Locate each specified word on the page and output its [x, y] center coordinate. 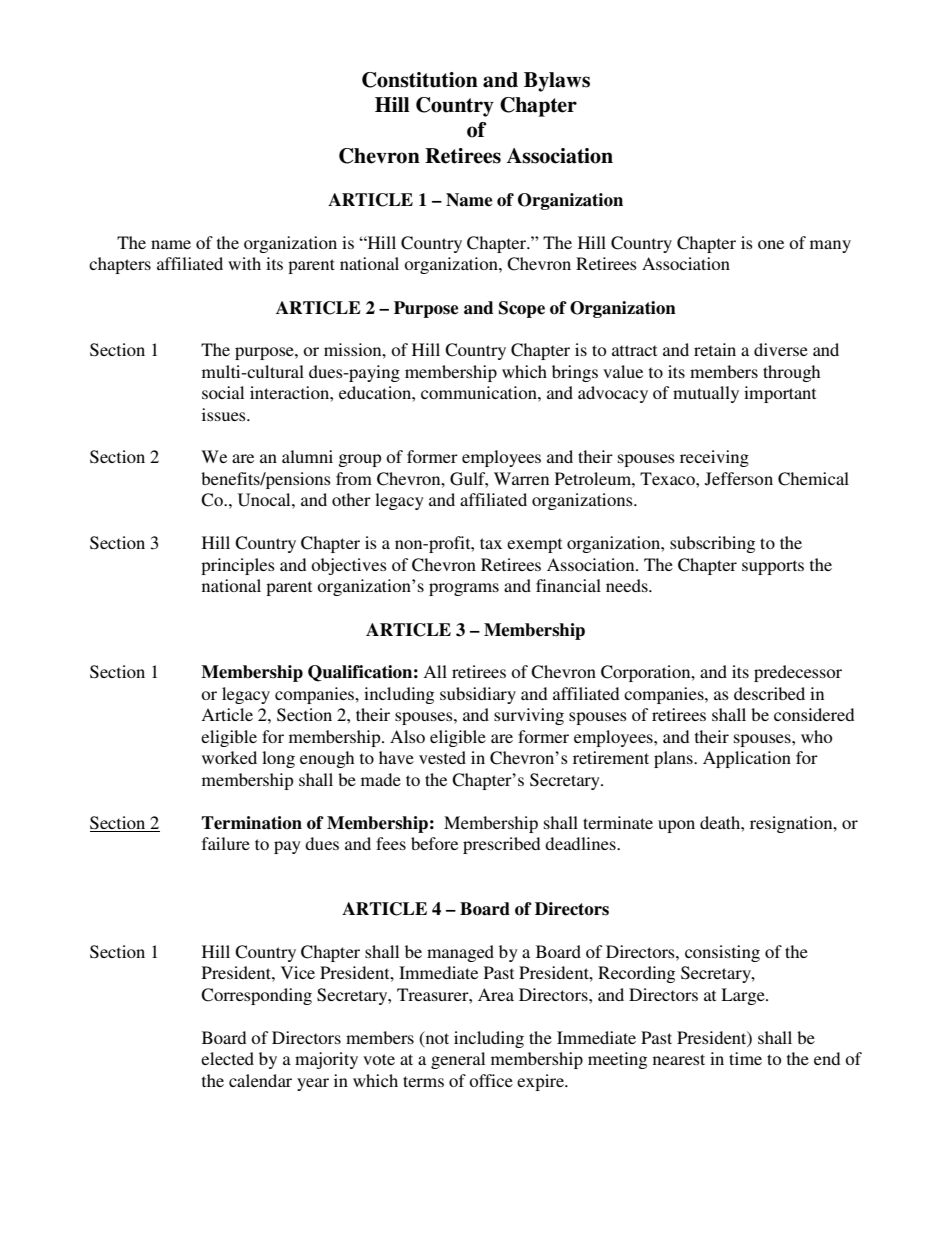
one [771, 244]
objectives [349, 566]
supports [773, 567]
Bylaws [557, 82]
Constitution [420, 80]
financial [568, 585]
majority [326, 1060]
